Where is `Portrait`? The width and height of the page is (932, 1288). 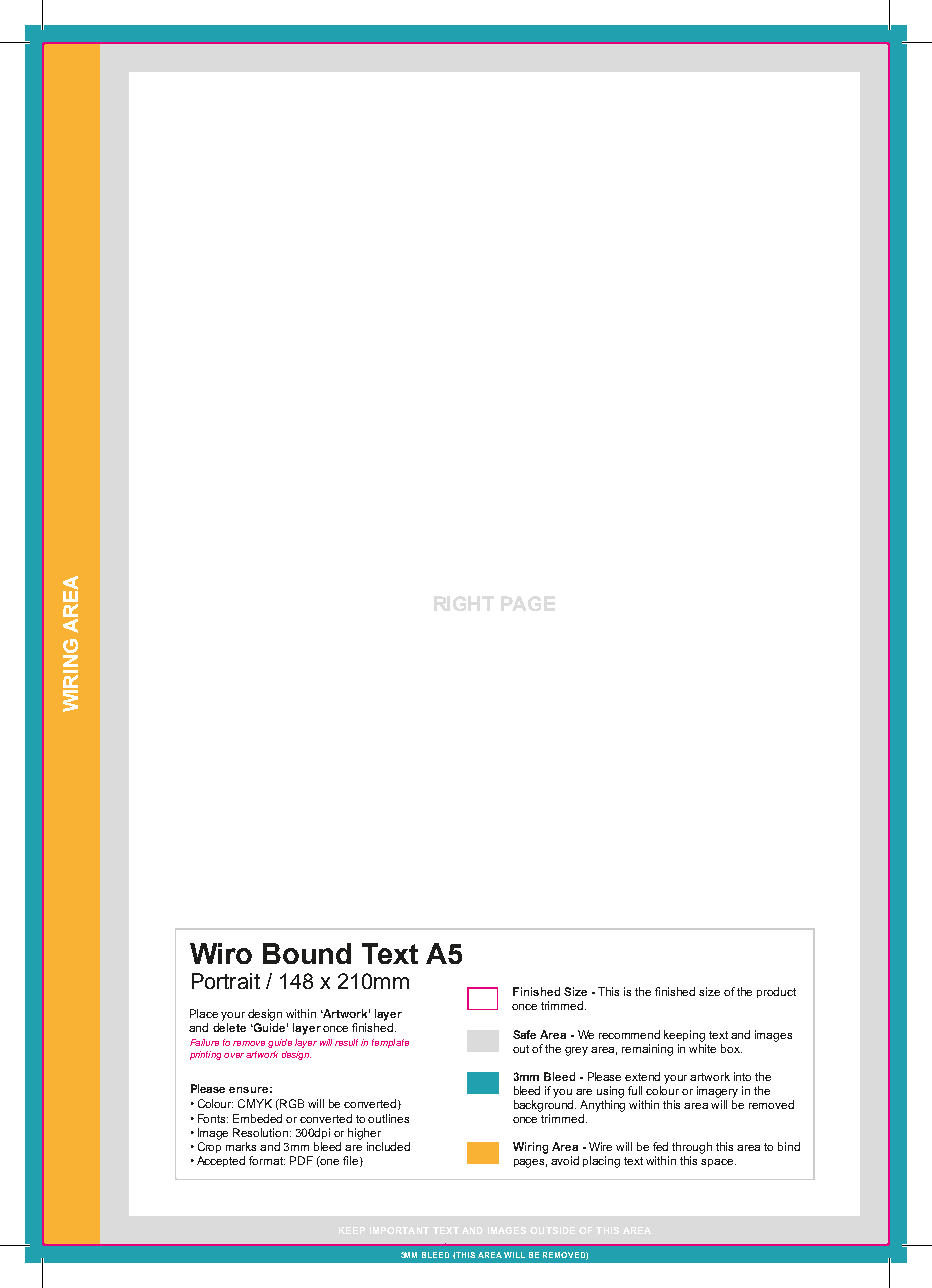
Portrait is located at coordinates (226, 981).
